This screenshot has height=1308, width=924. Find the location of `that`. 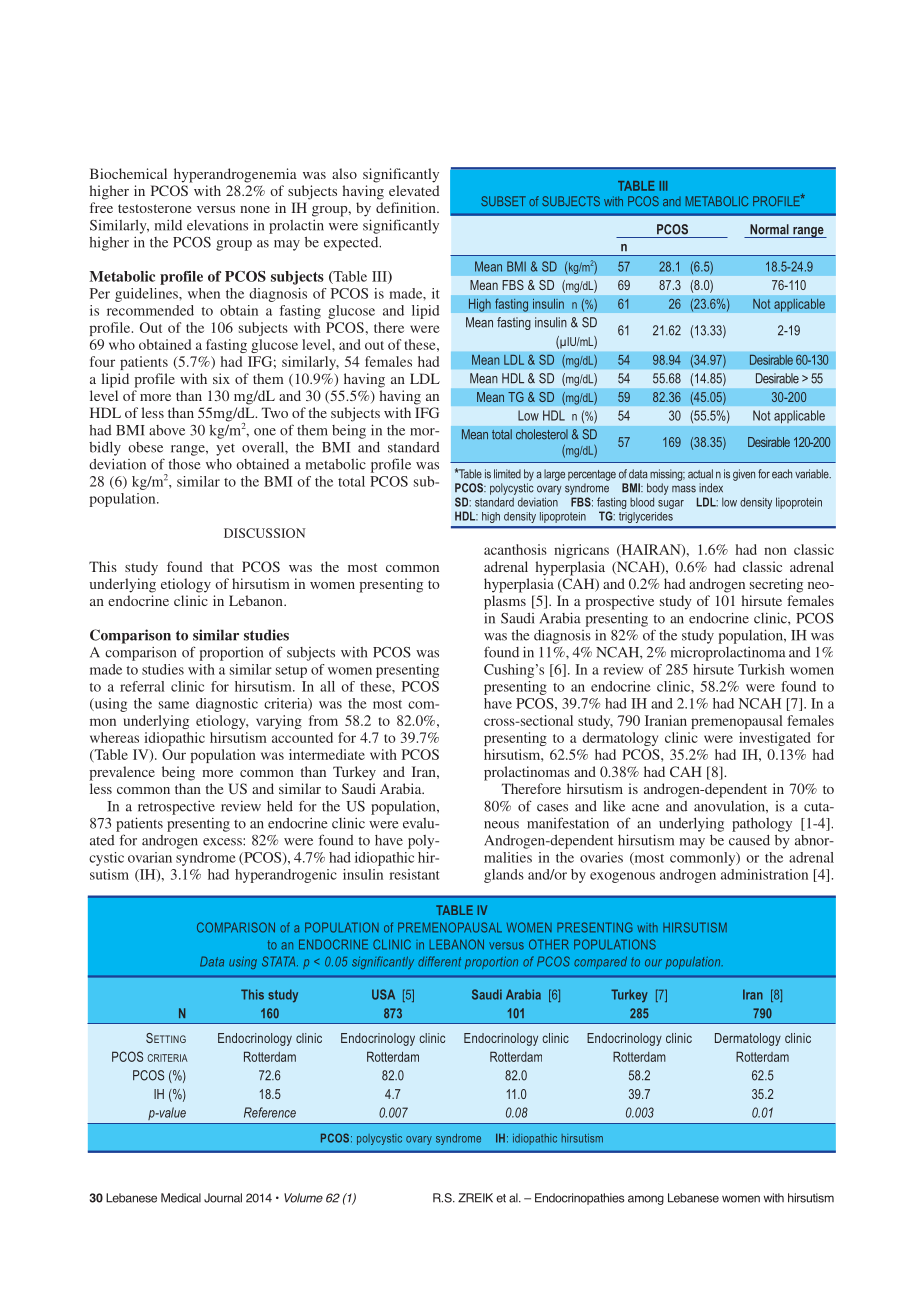

that is located at coordinates (222, 566).
